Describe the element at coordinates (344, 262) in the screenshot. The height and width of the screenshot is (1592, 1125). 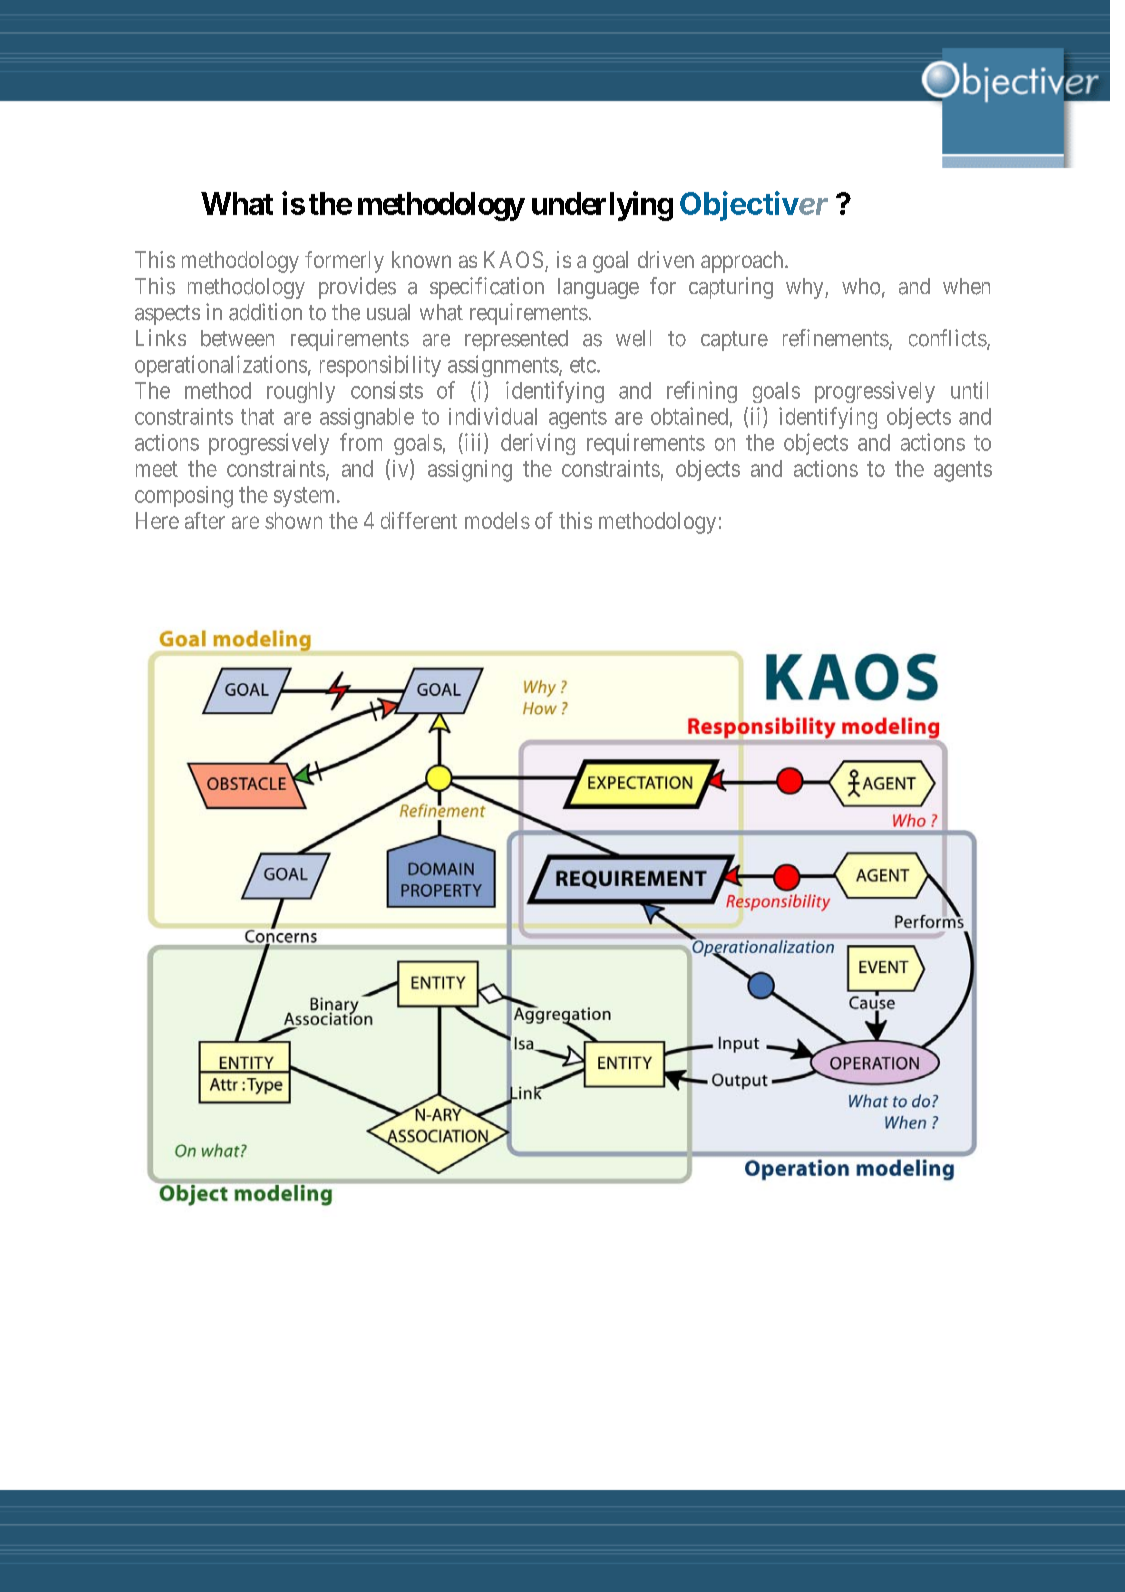
I see `formerly` at that location.
